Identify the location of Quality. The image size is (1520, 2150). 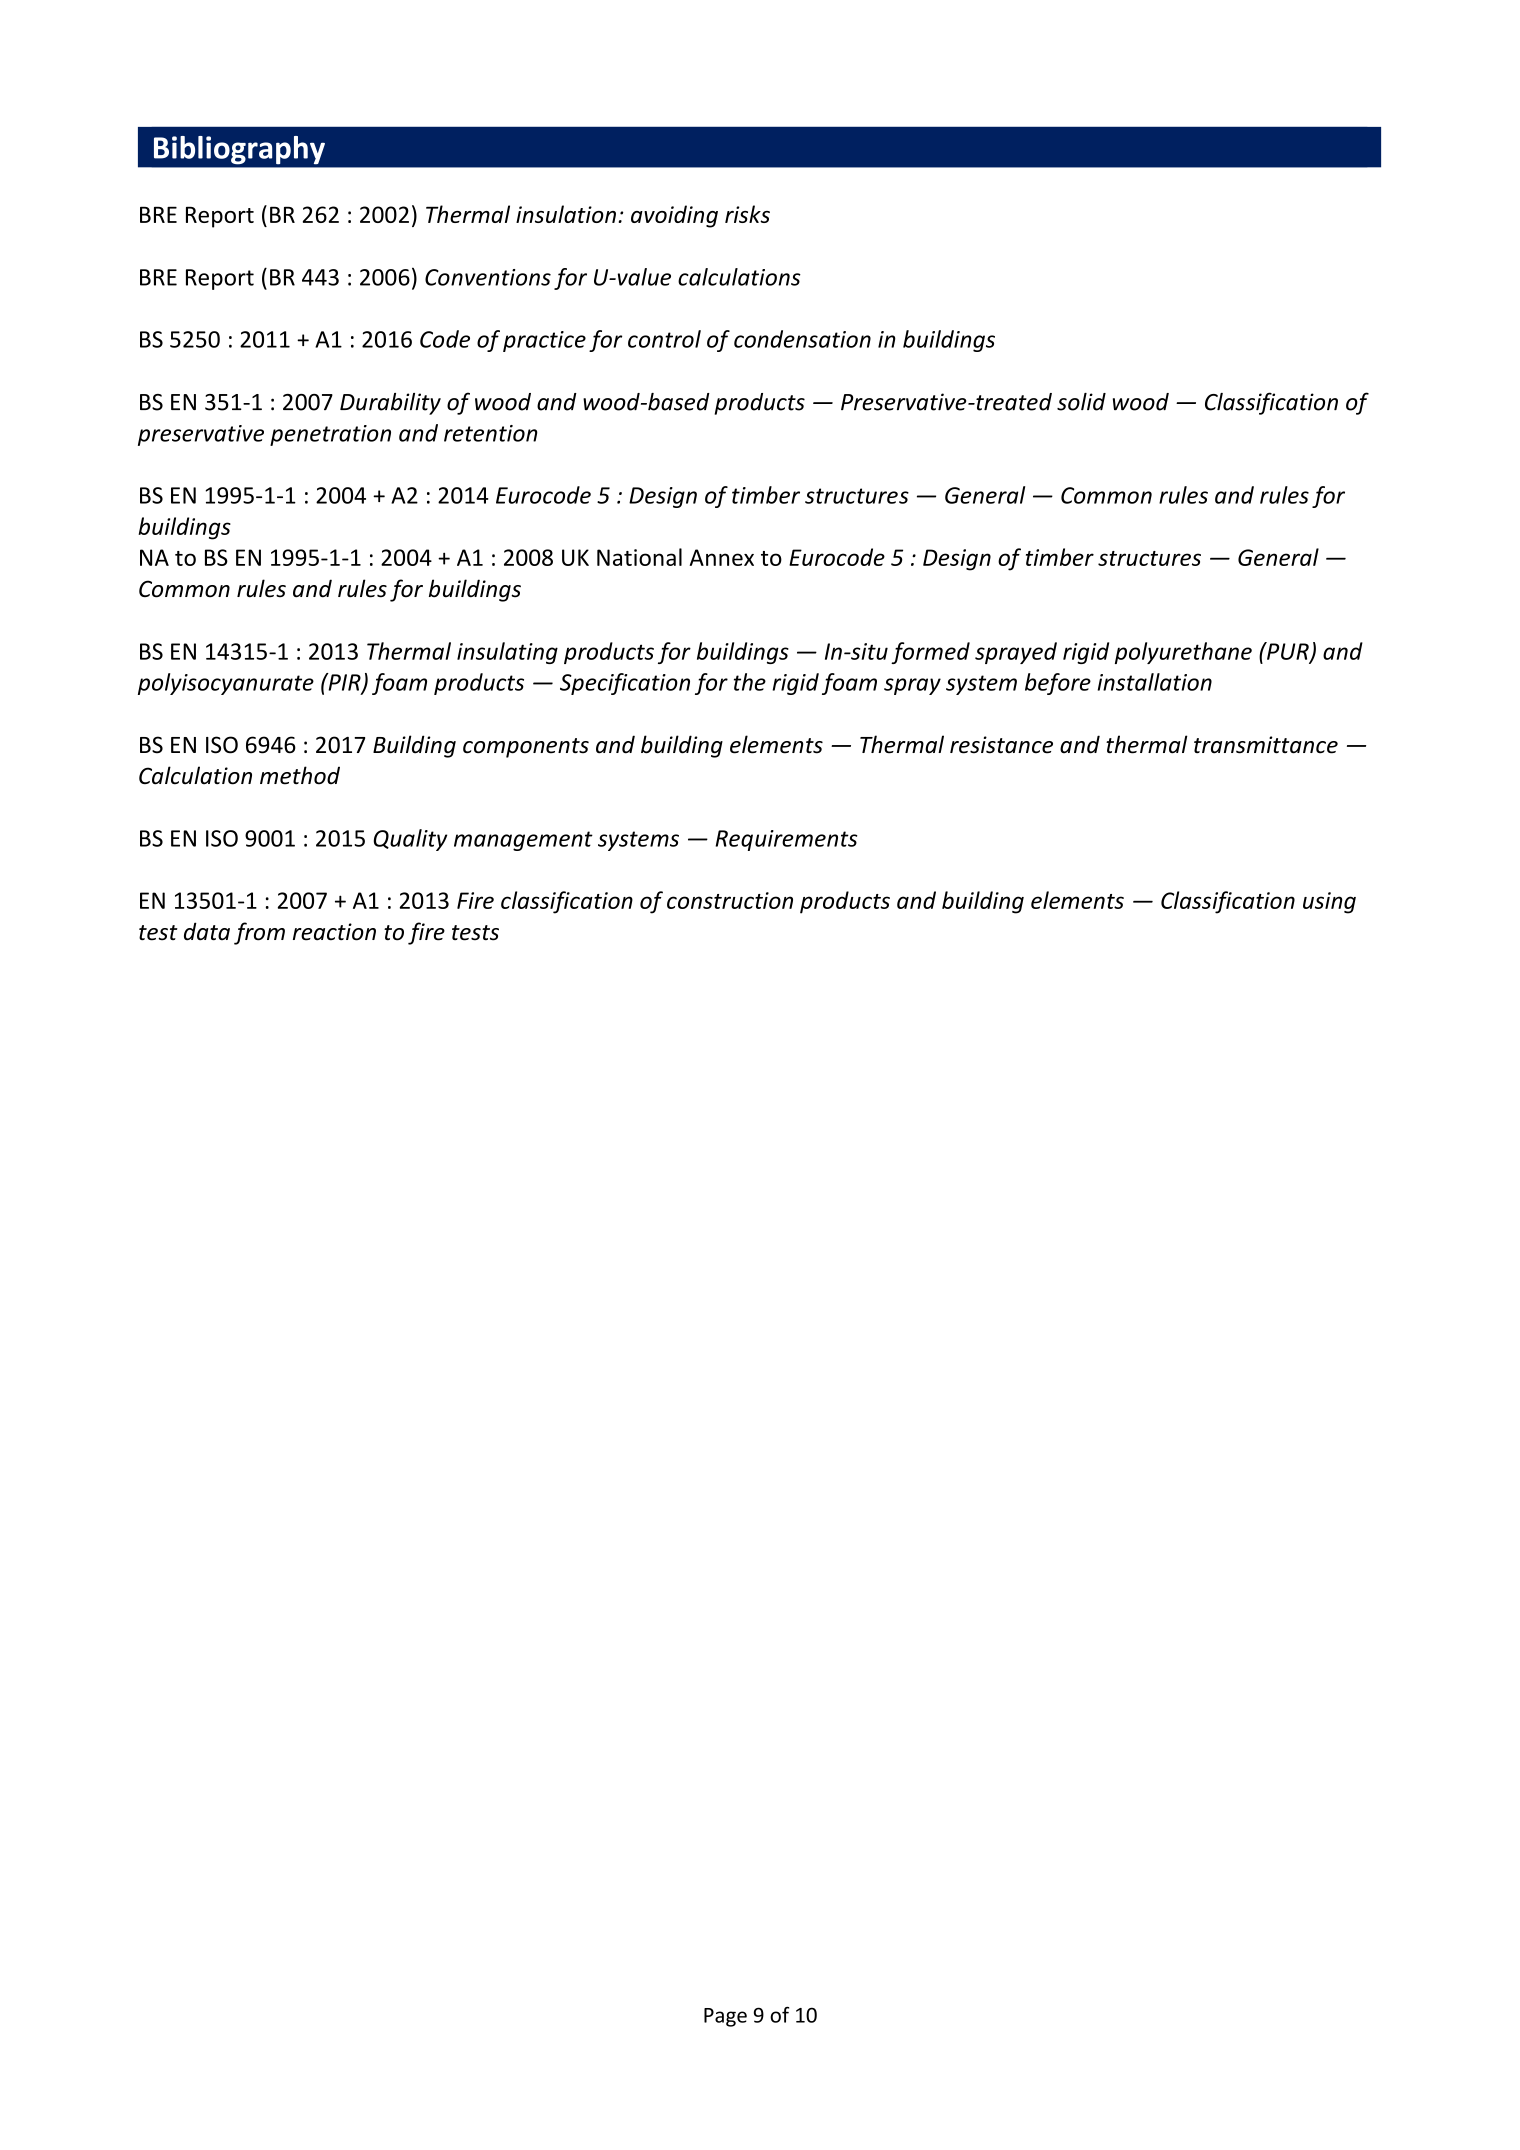
(410, 840).
